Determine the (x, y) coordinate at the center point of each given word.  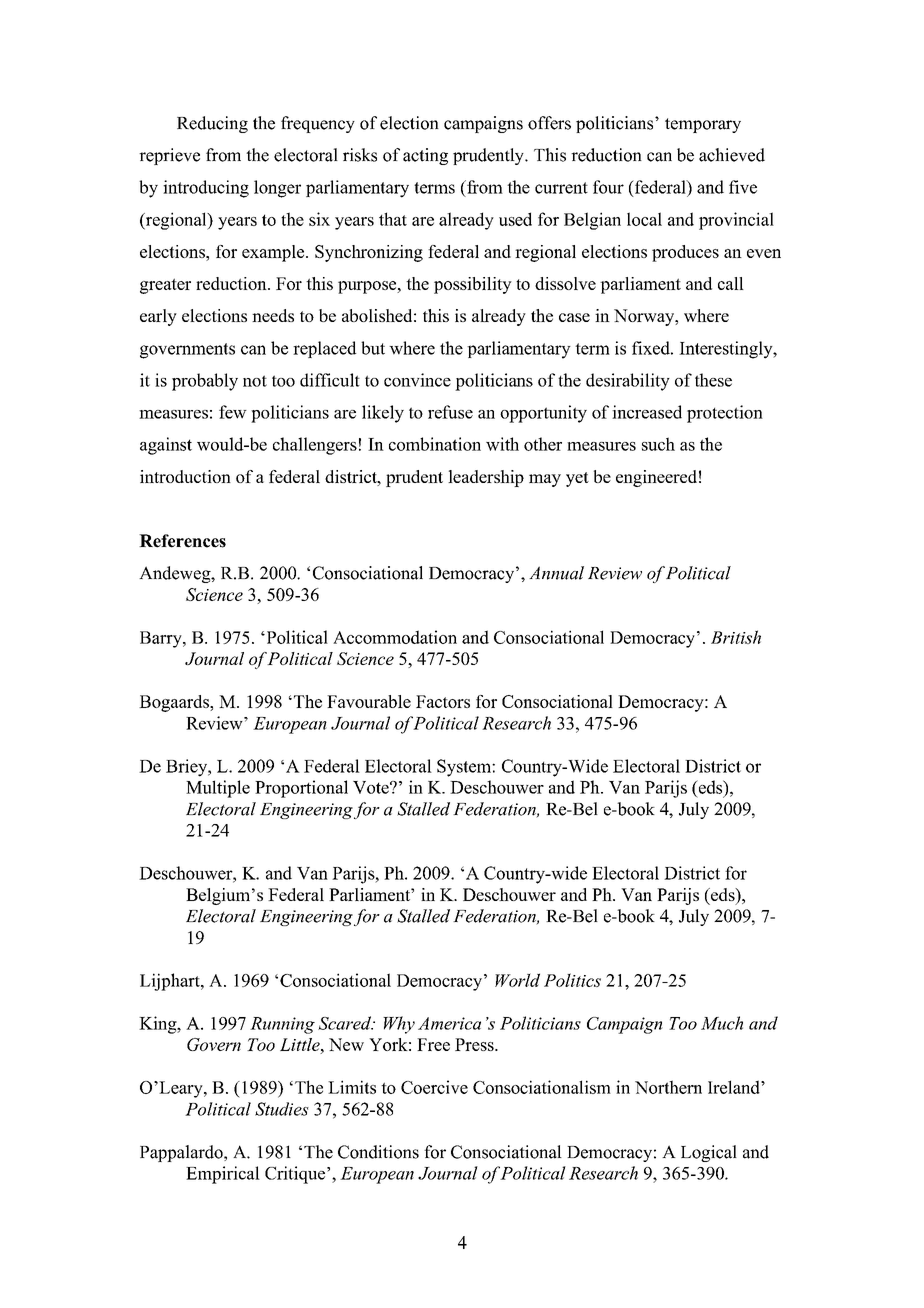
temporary (703, 125)
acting (425, 156)
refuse (450, 412)
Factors (443, 701)
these (713, 380)
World (517, 980)
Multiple (218, 789)
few (233, 412)
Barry (162, 639)
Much (722, 1023)
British (736, 637)
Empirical (223, 1175)
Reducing (212, 124)
